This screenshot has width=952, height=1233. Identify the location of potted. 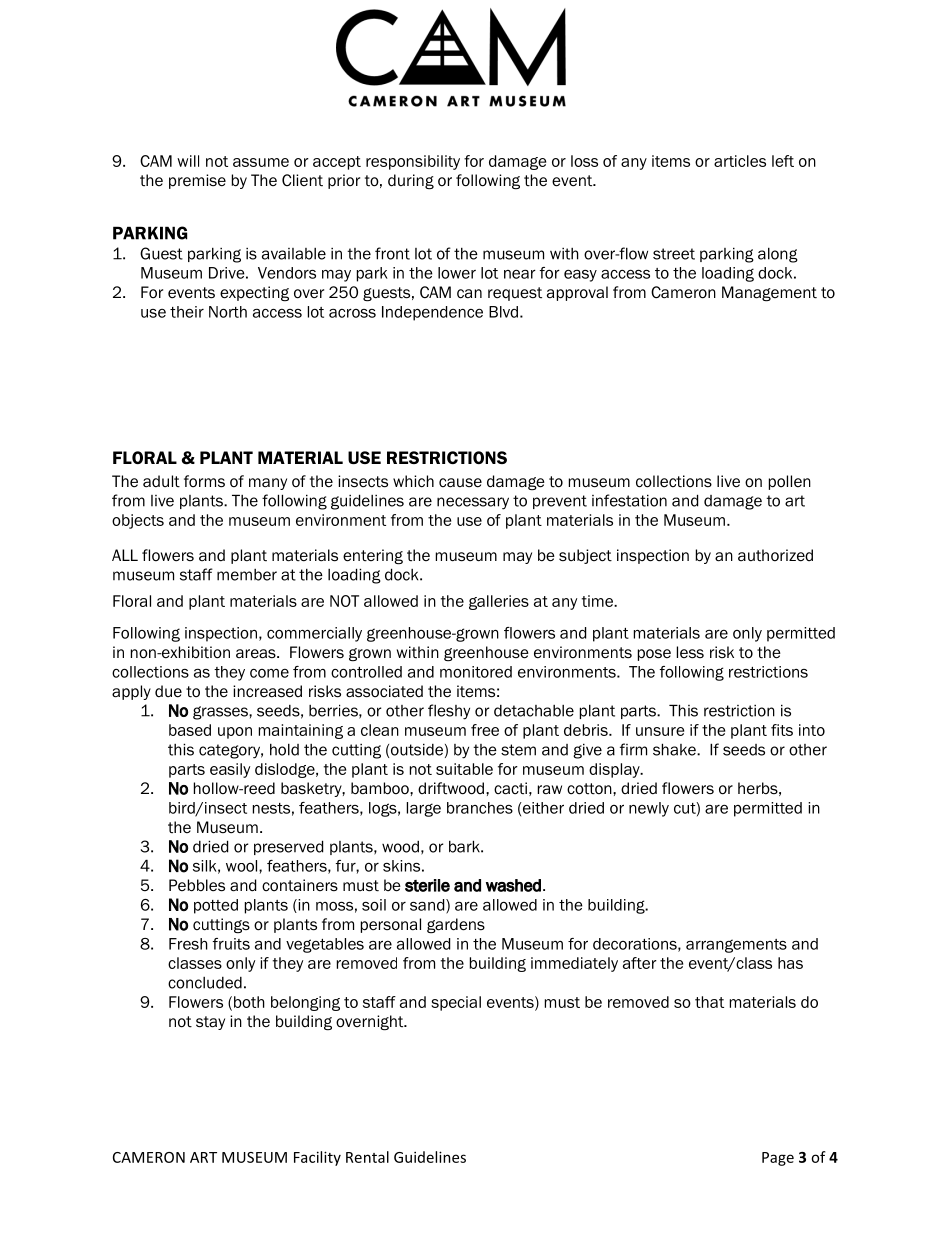
(216, 906).
